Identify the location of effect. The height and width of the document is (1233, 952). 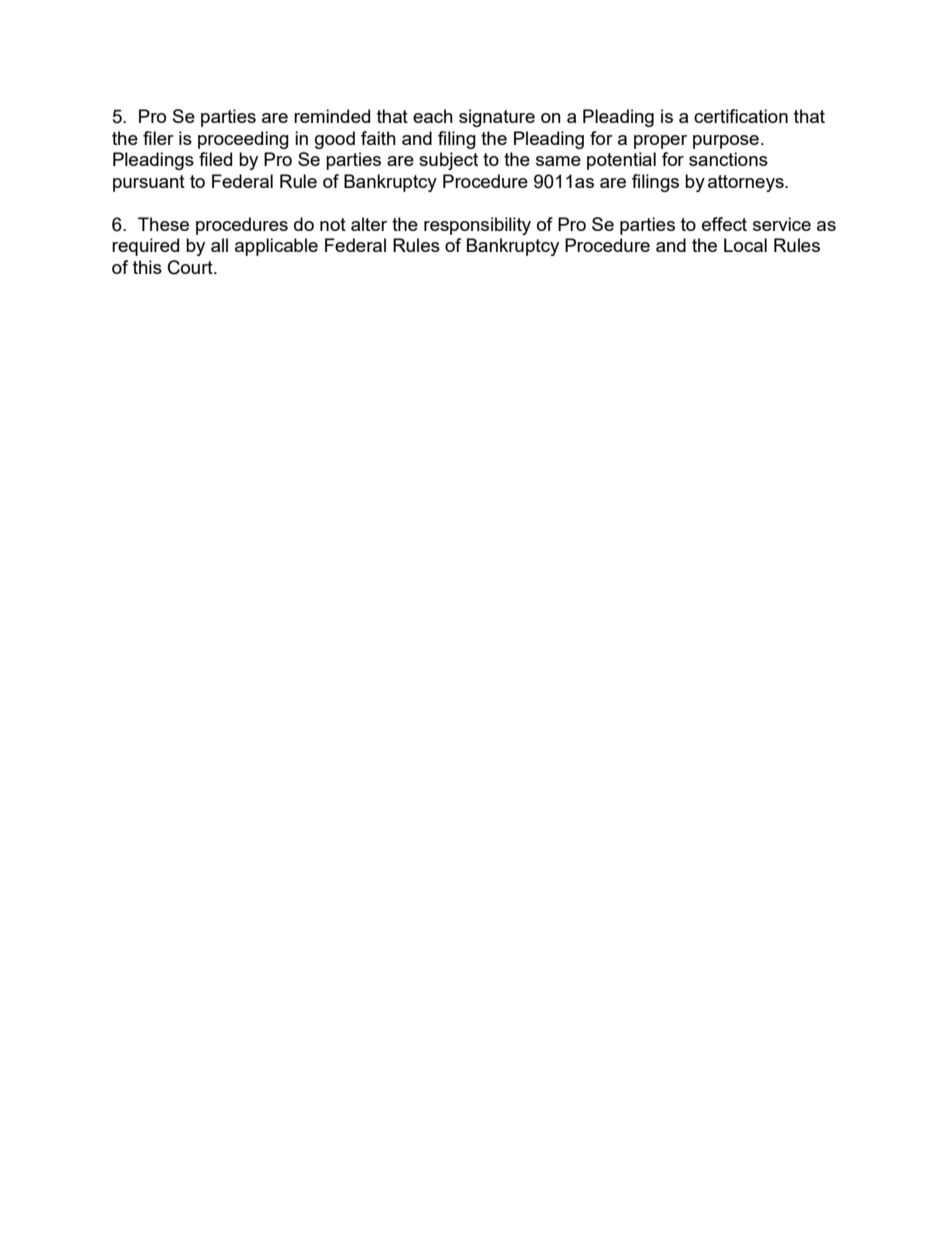
(724, 224).
